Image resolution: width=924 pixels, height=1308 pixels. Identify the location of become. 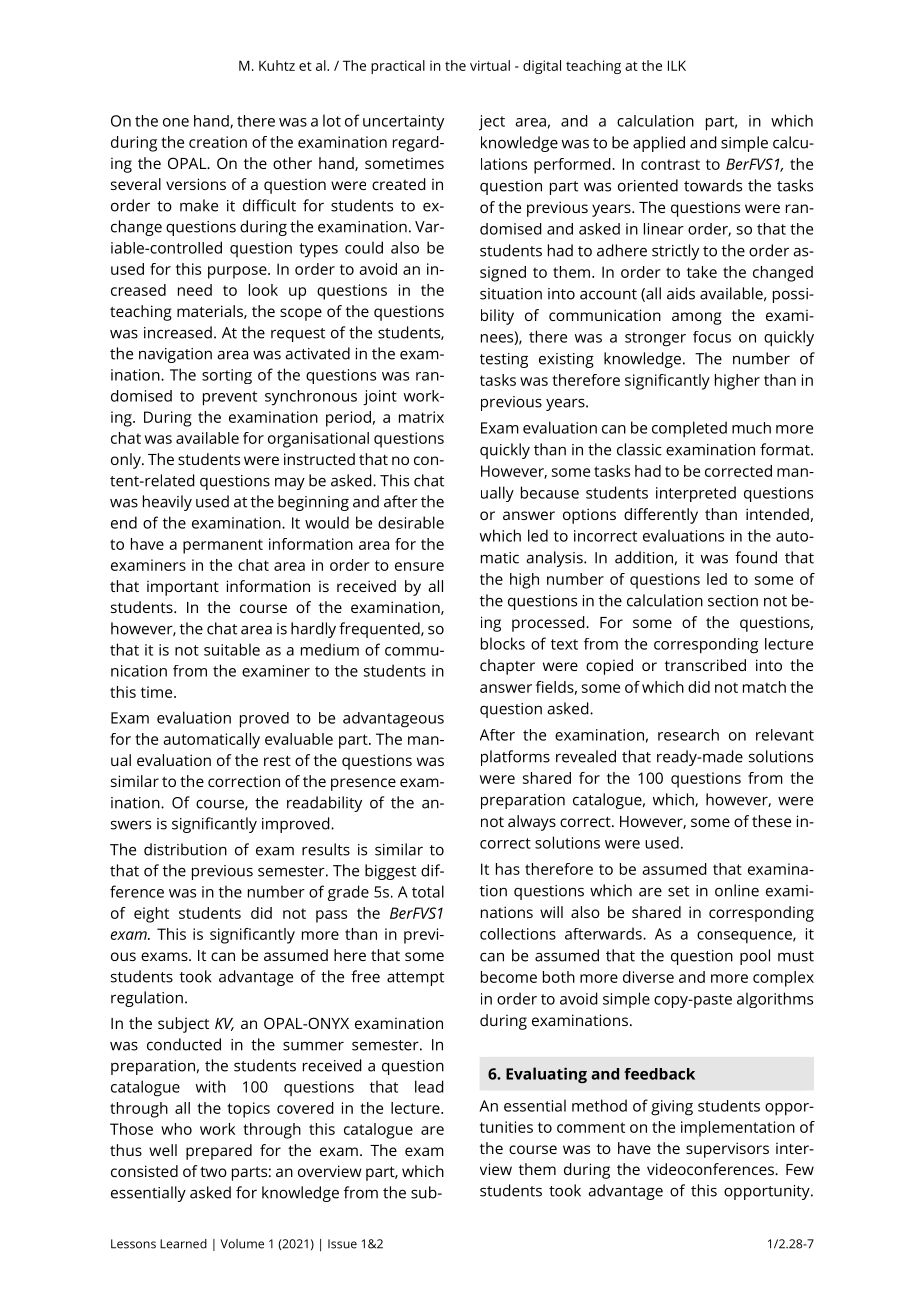
(509, 977).
